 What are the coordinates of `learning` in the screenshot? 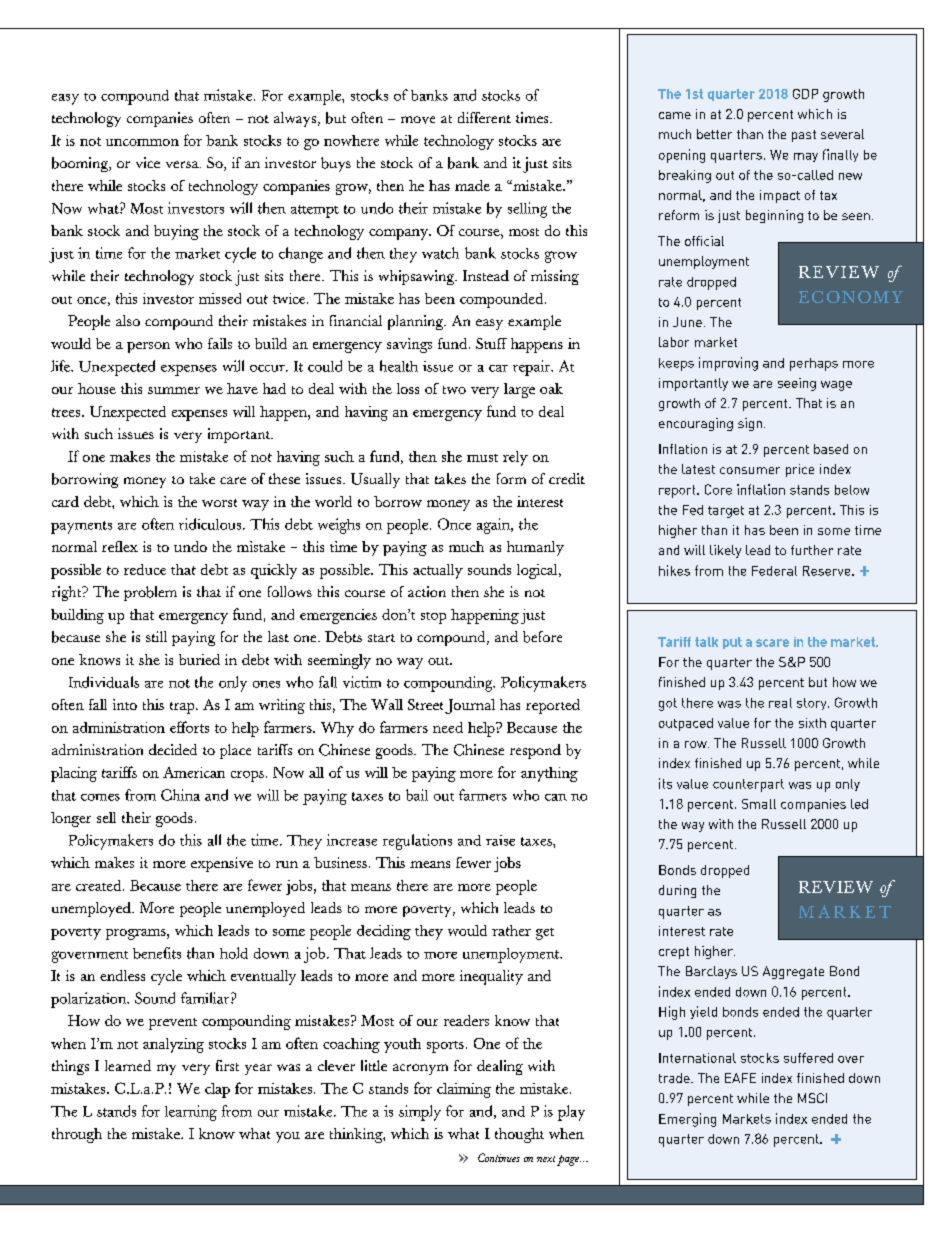 It's located at (191, 1113).
